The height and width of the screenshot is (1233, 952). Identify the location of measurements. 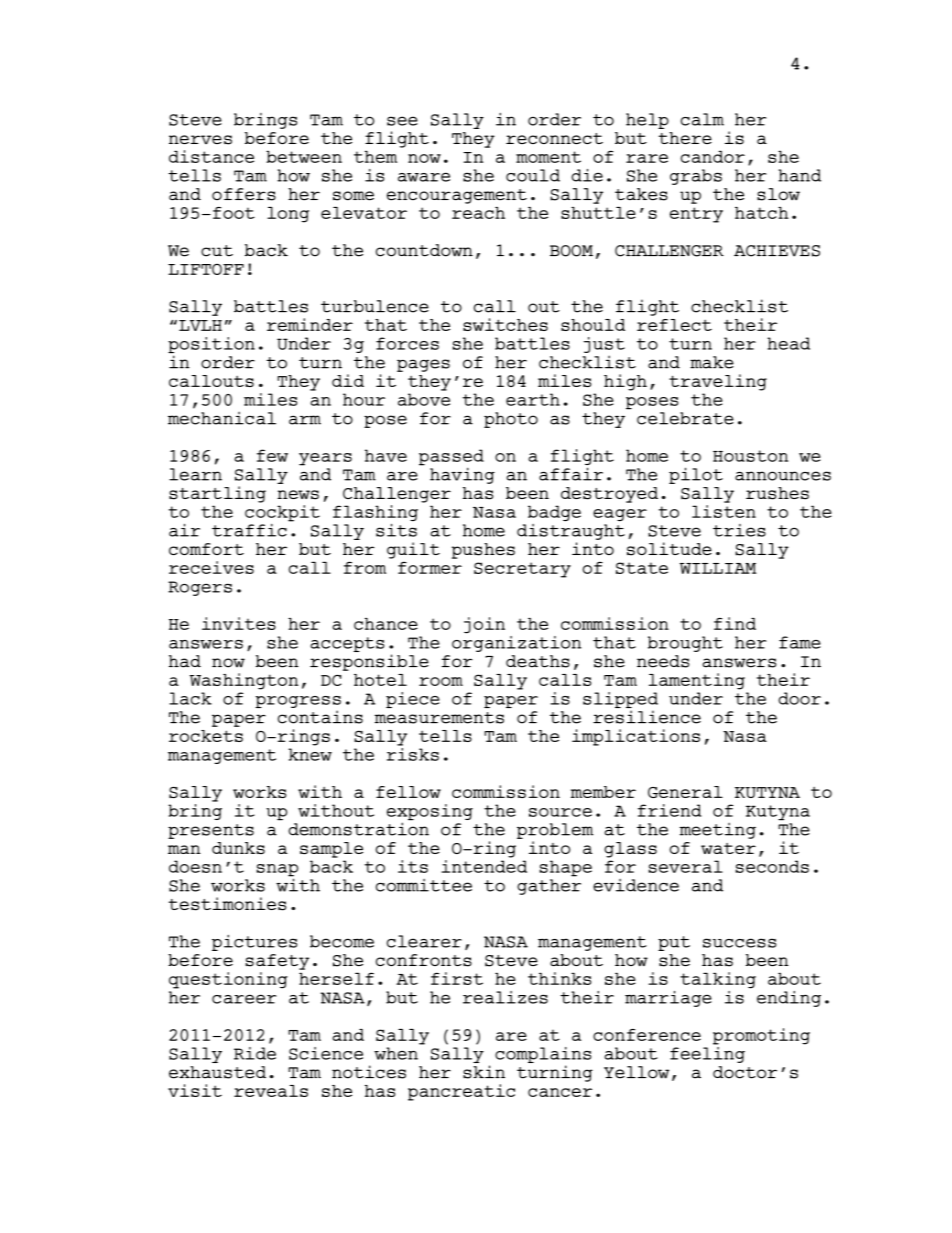
(439, 718).
